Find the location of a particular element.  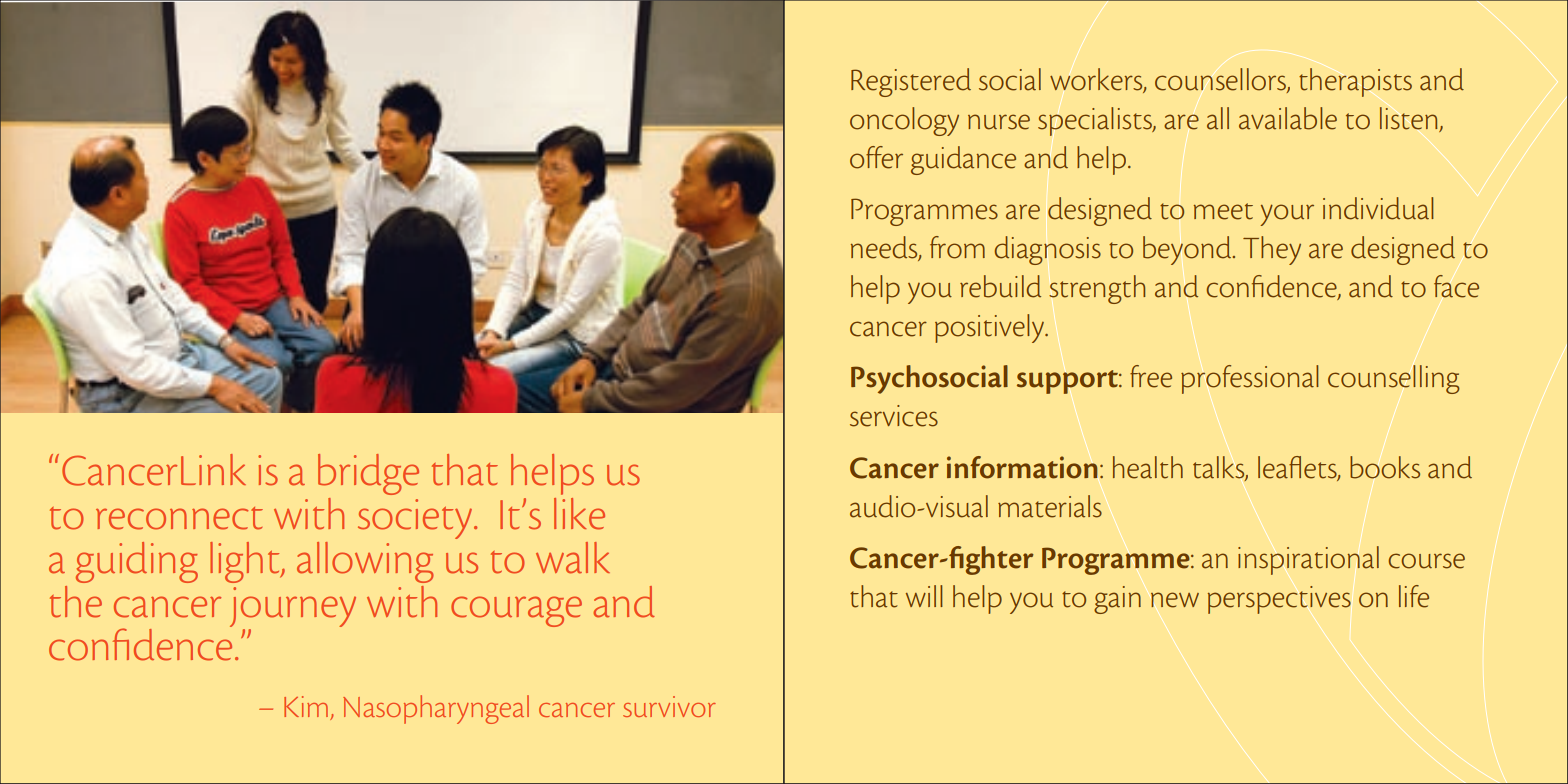

Registered is located at coordinates (911, 82).
